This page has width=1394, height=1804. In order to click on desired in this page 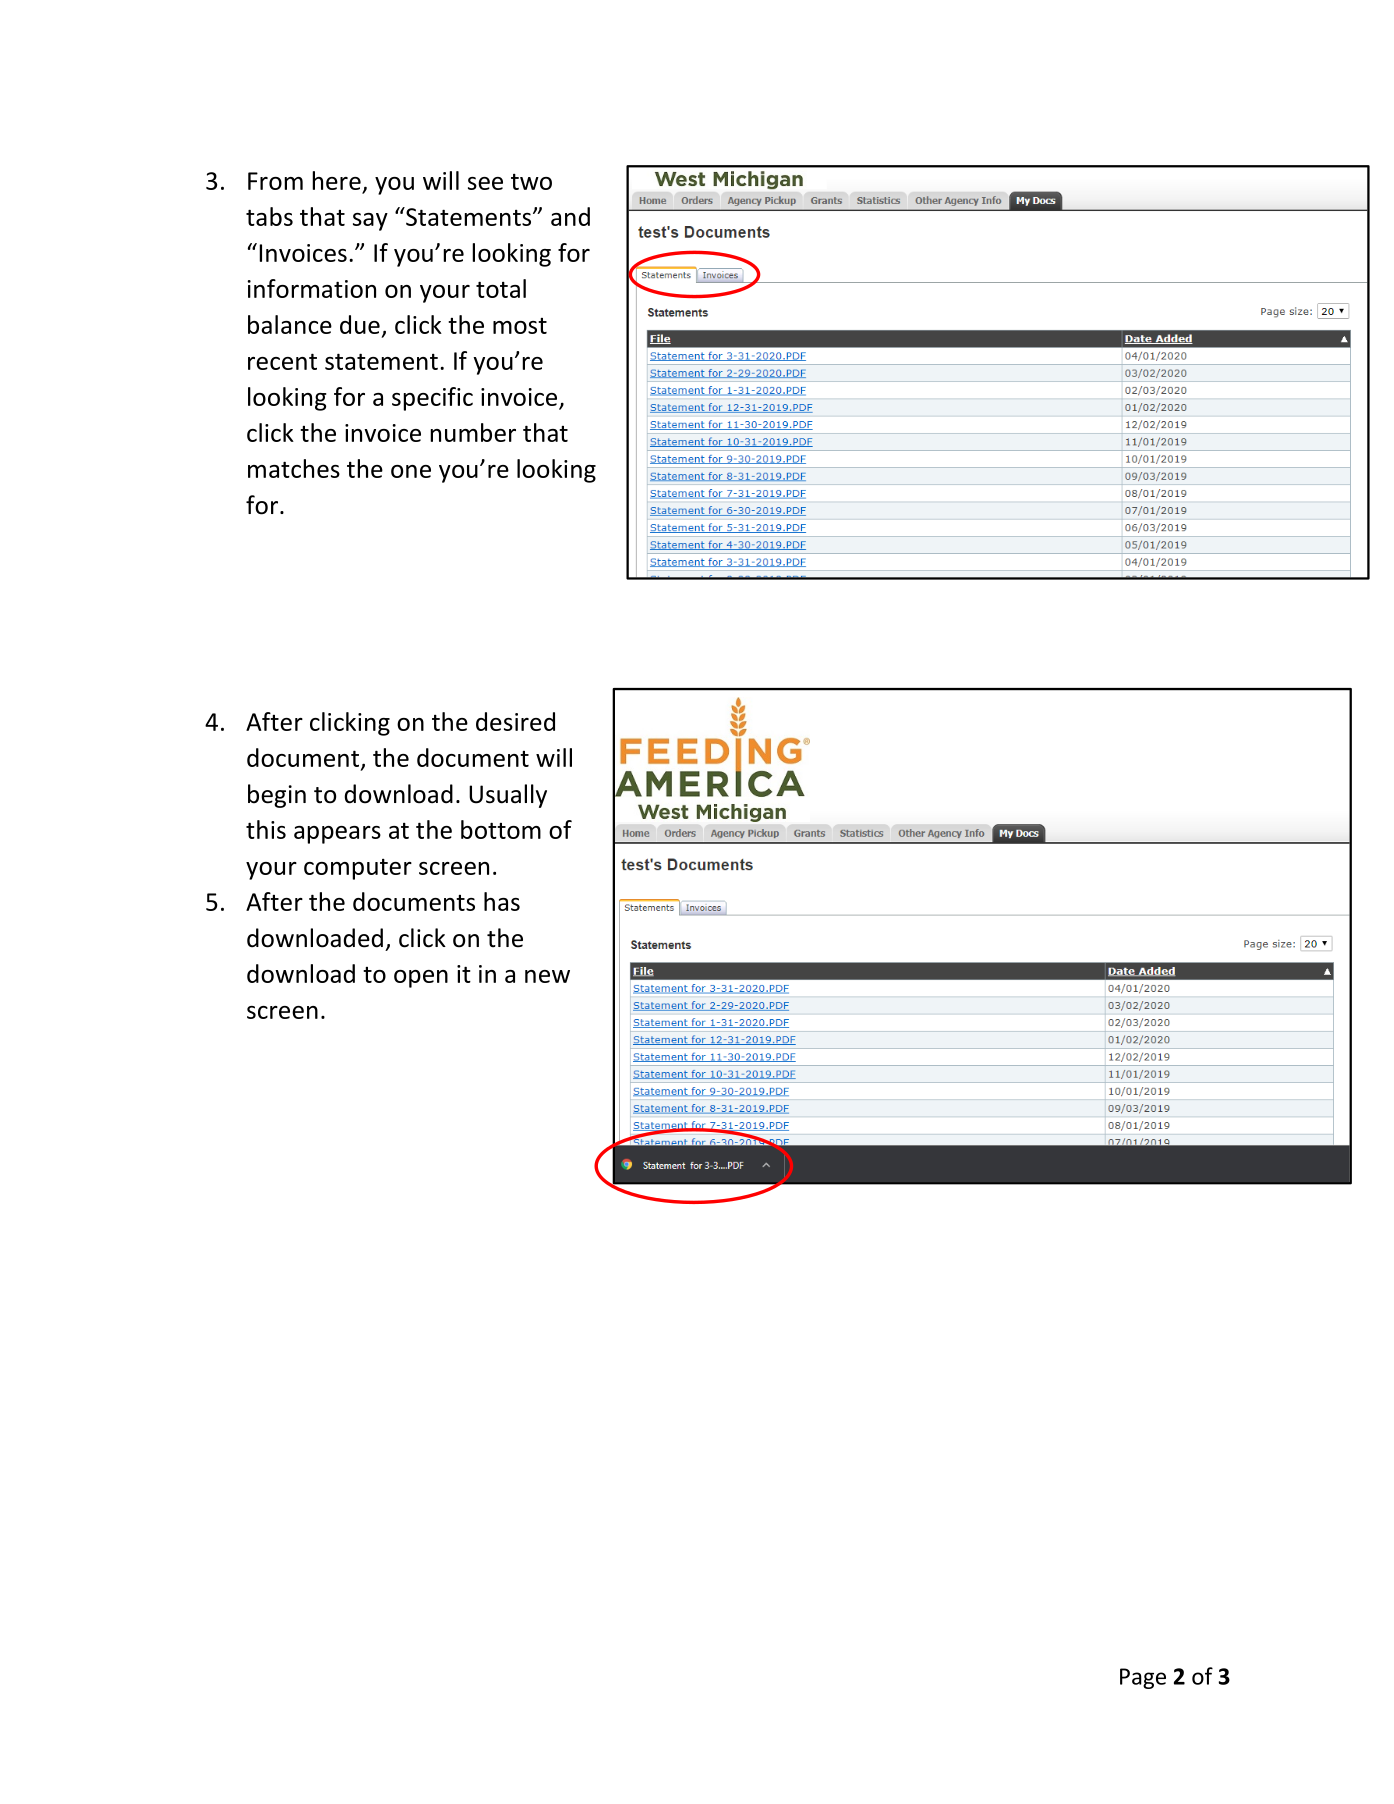, I will do `click(515, 721)`.
